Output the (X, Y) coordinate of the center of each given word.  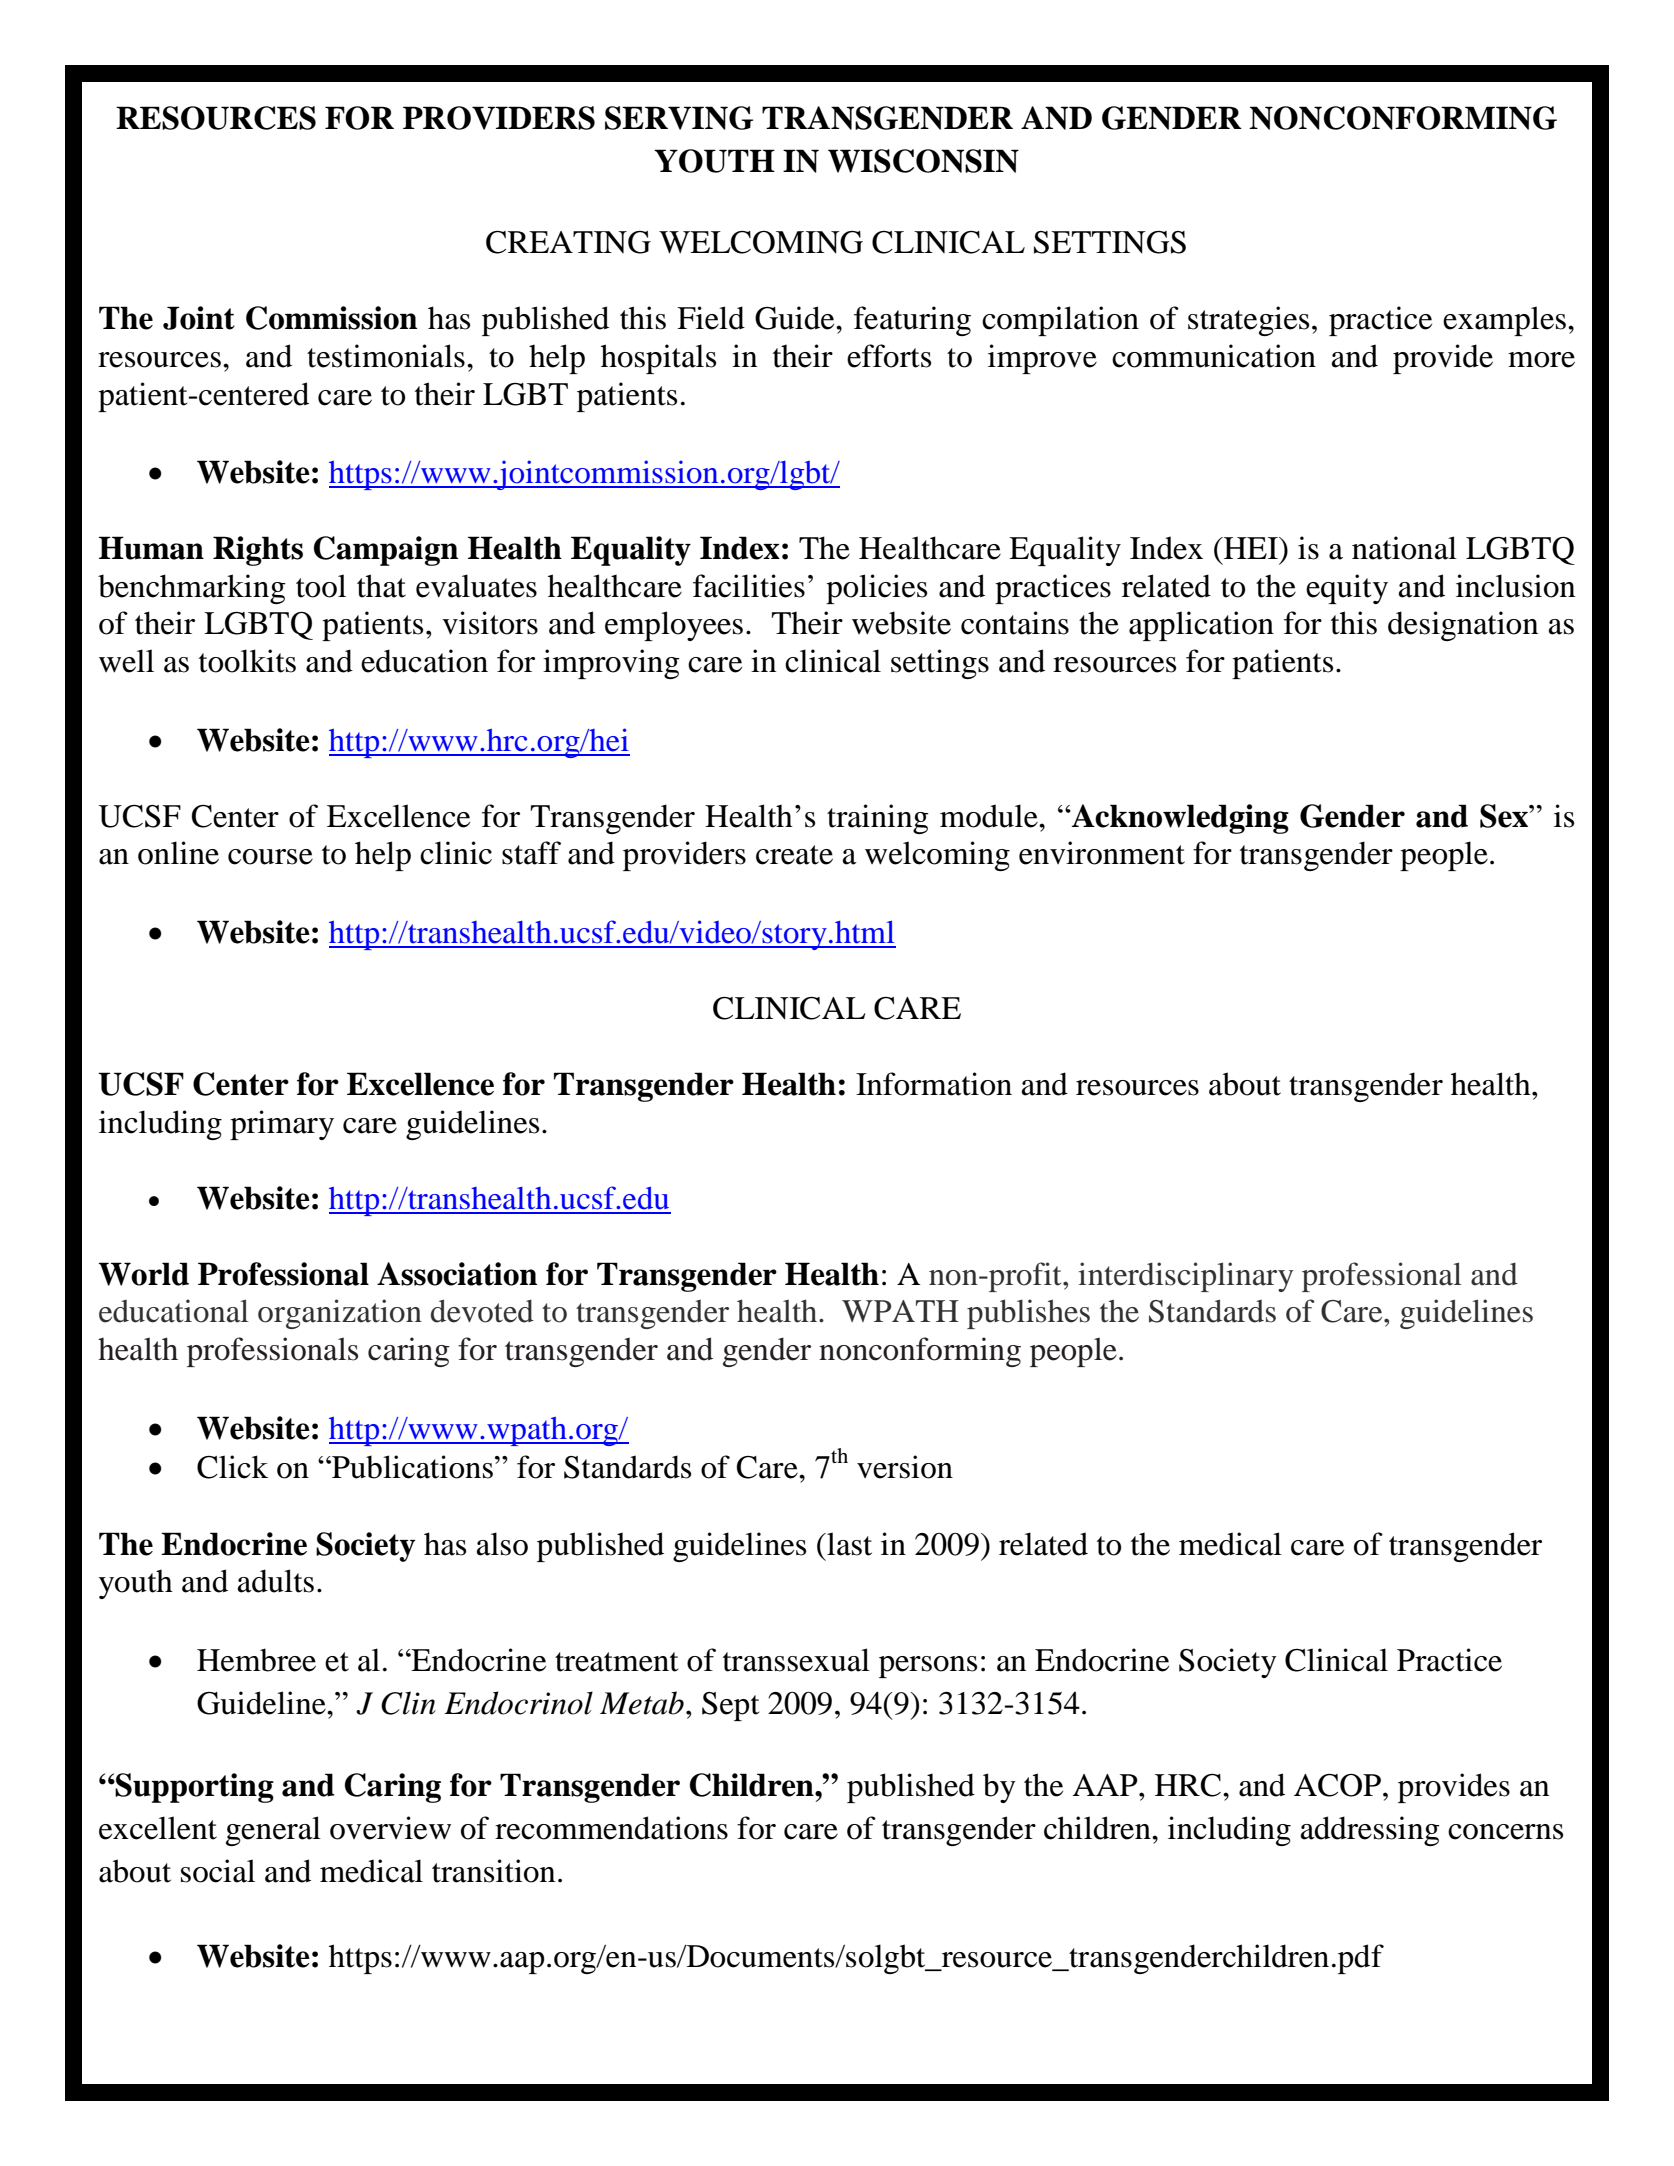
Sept (730, 1706)
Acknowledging (1179, 819)
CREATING (568, 242)
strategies (1248, 321)
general (273, 1831)
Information (934, 1084)
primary (282, 1125)
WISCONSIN (923, 161)
